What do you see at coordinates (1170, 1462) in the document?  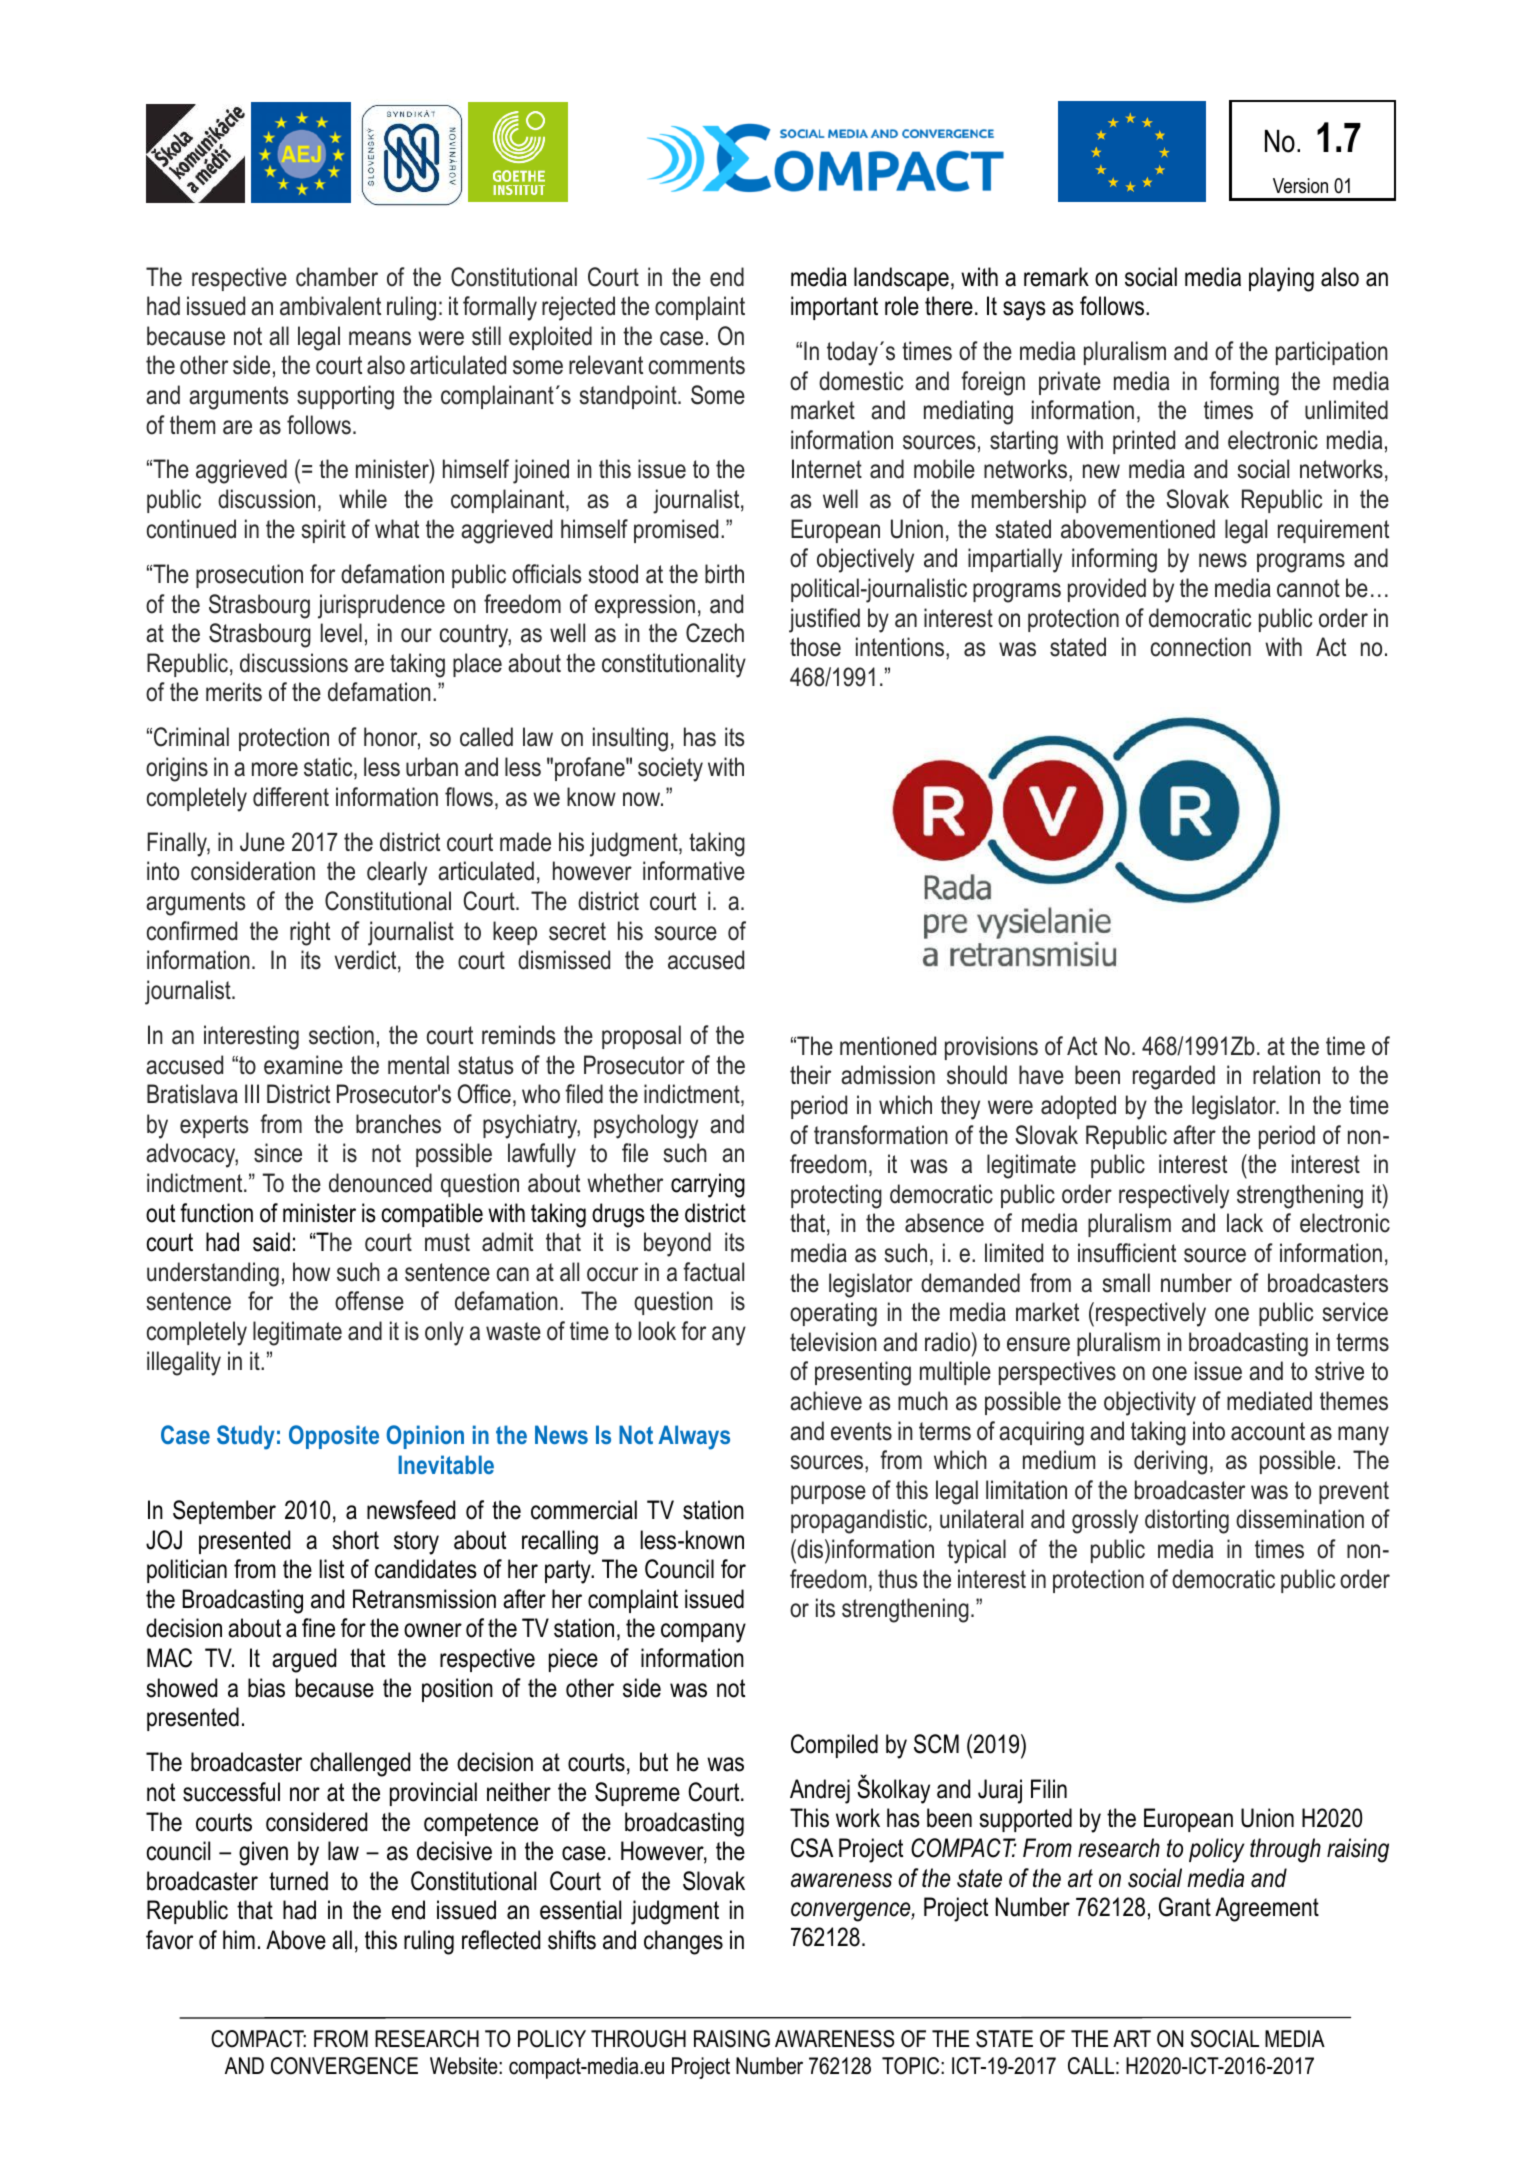 I see `deriving` at bounding box center [1170, 1462].
